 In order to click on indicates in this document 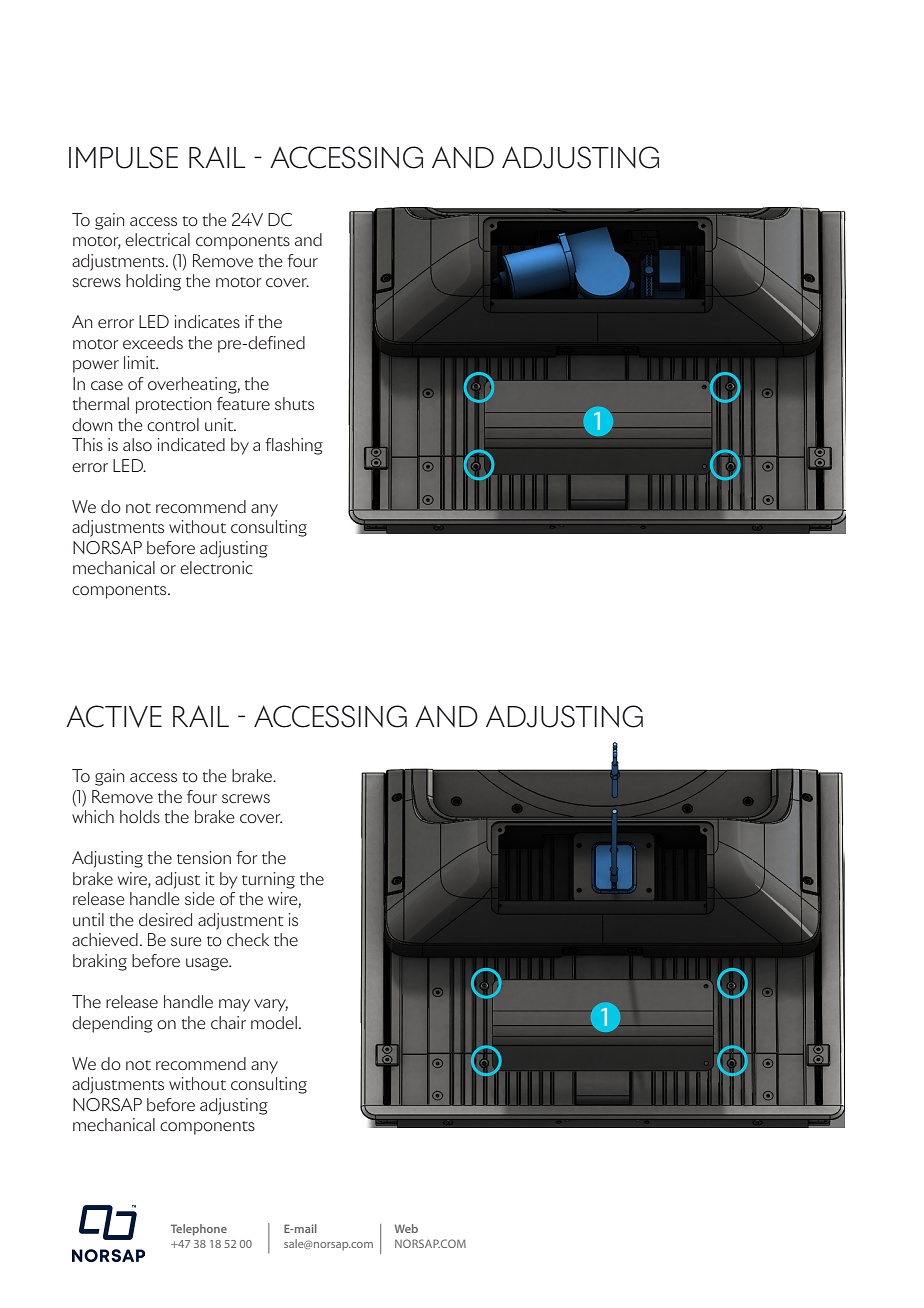, I will do `click(207, 321)`.
